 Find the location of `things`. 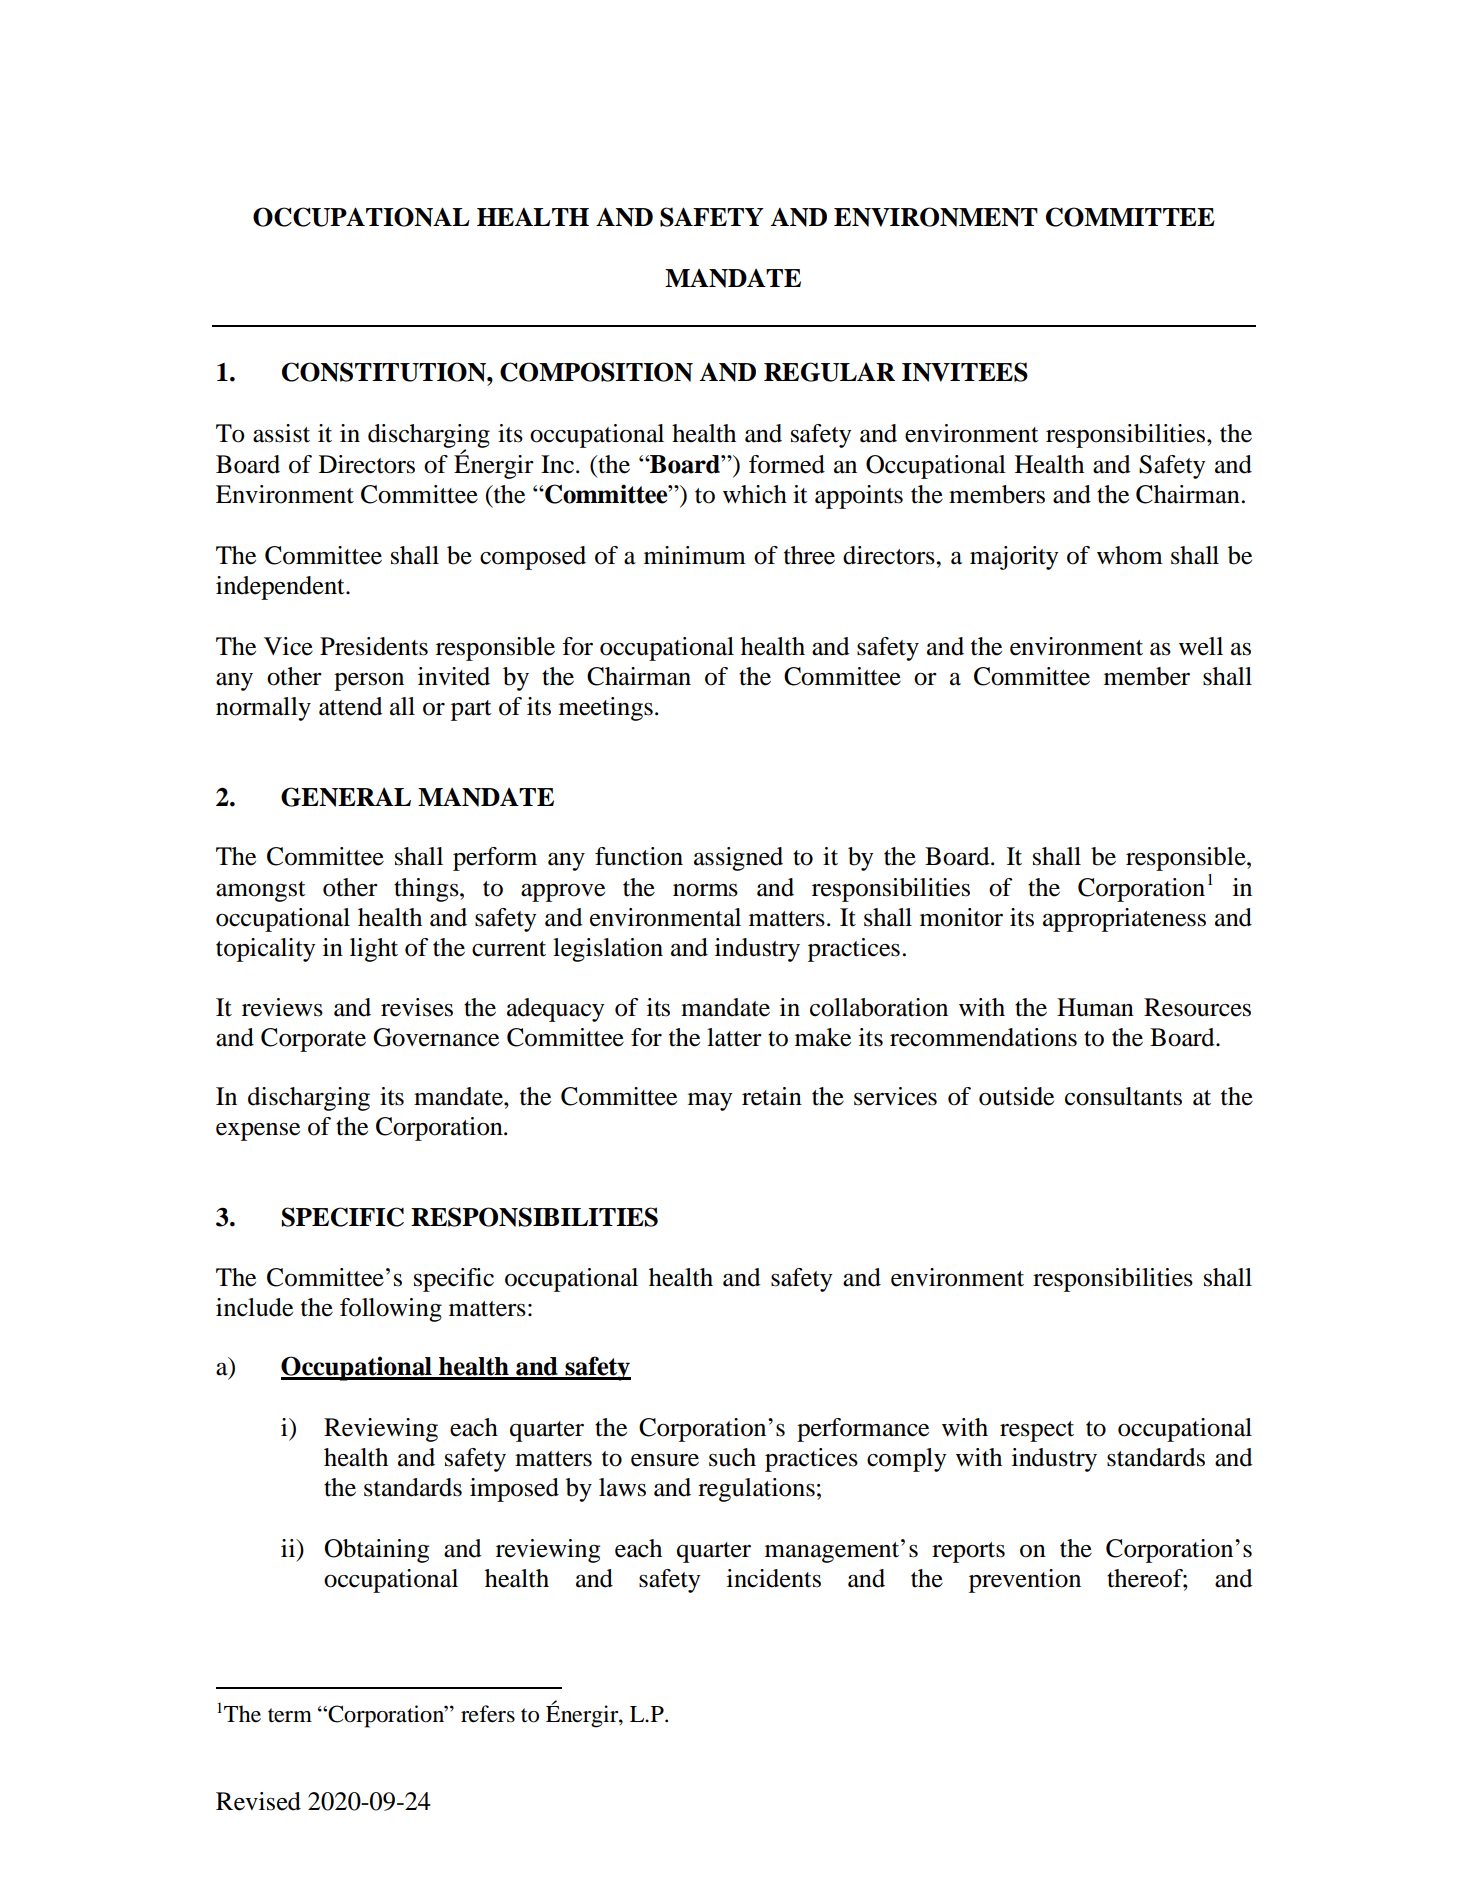

things is located at coordinates (427, 890).
